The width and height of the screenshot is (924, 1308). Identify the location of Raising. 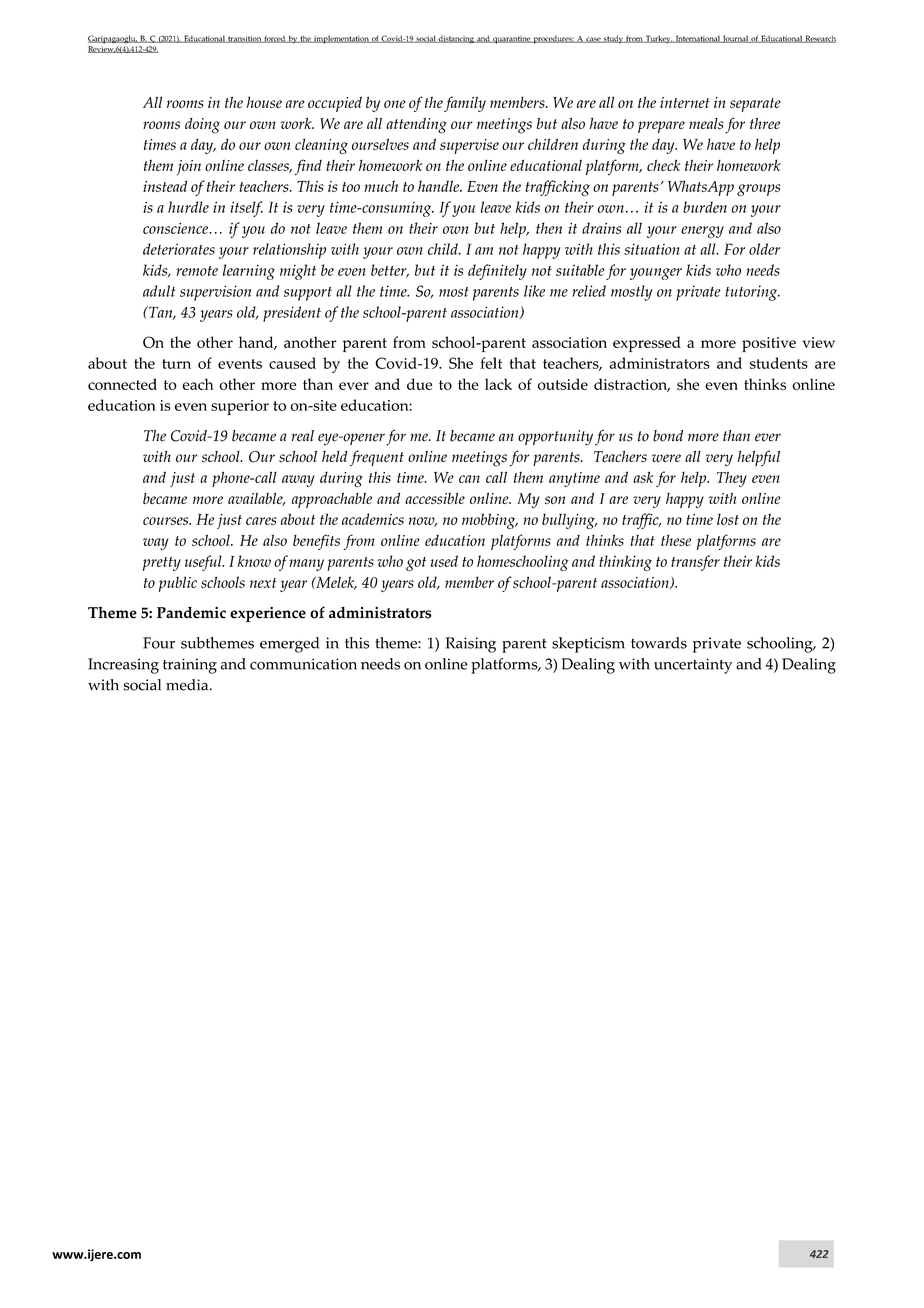
(470, 645).
